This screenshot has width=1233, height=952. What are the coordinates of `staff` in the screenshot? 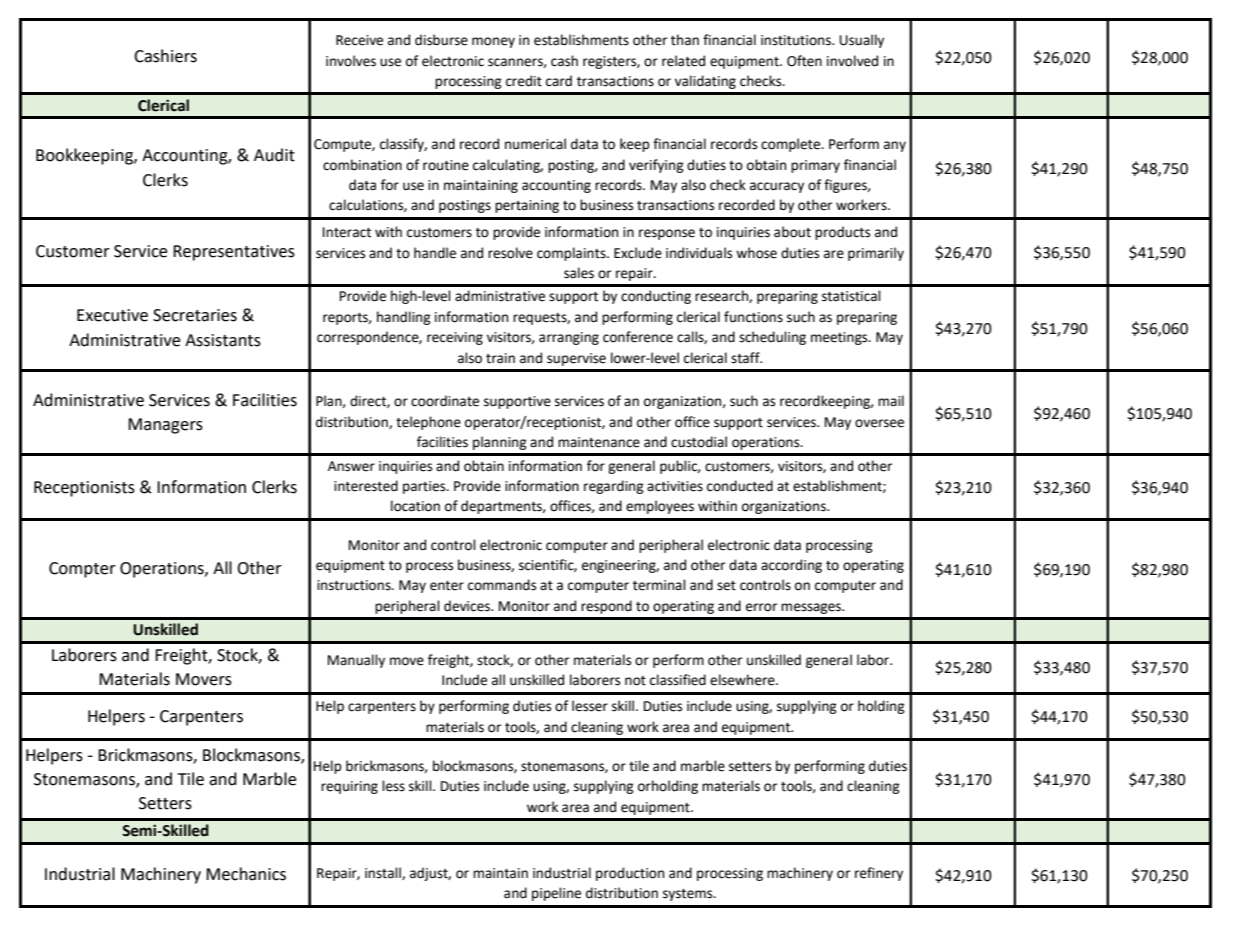 It's located at (746, 358).
